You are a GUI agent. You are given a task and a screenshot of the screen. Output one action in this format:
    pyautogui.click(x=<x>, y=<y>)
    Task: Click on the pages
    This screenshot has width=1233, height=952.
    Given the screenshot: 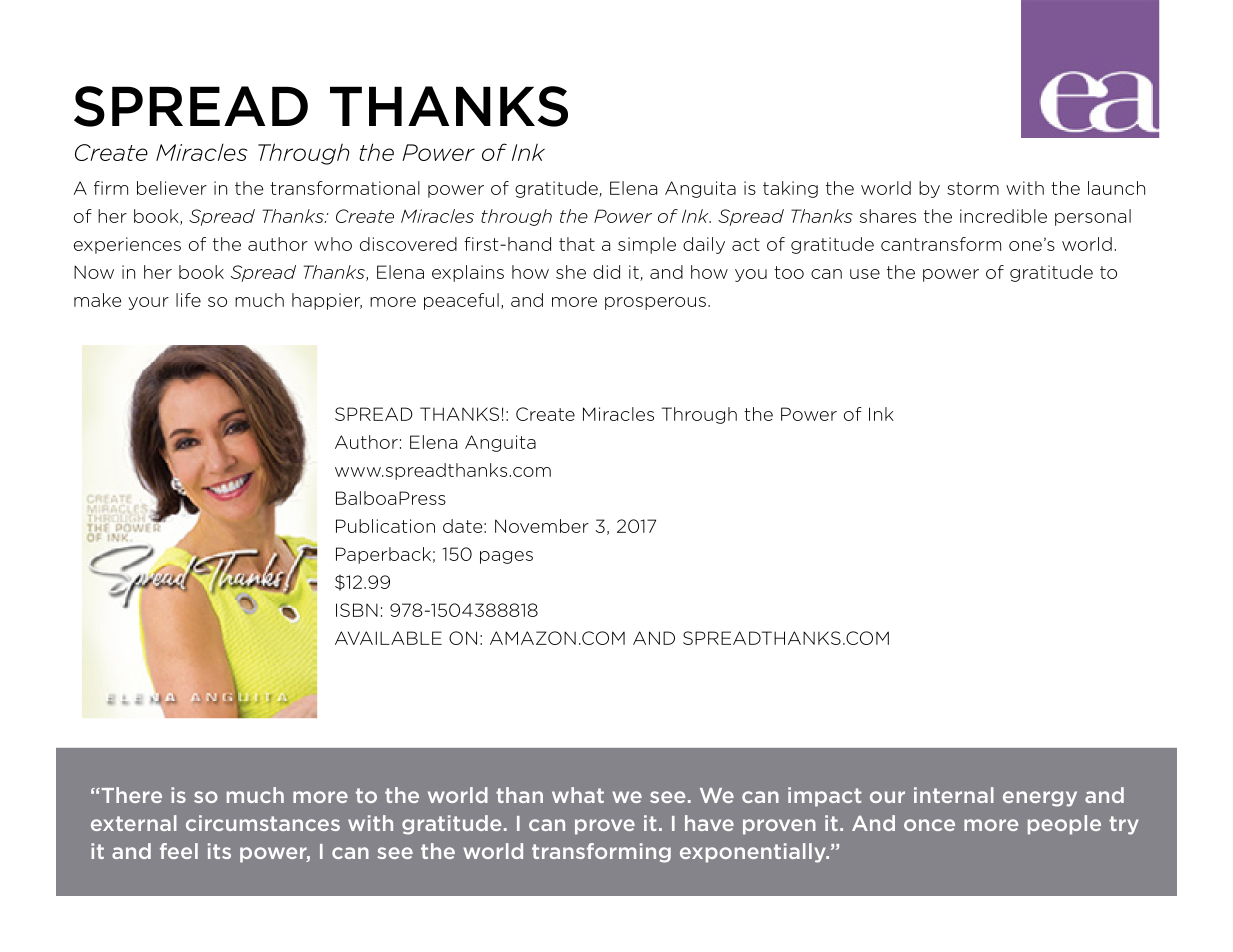 What is the action you would take?
    pyautogui.click(x=506, y=557)
